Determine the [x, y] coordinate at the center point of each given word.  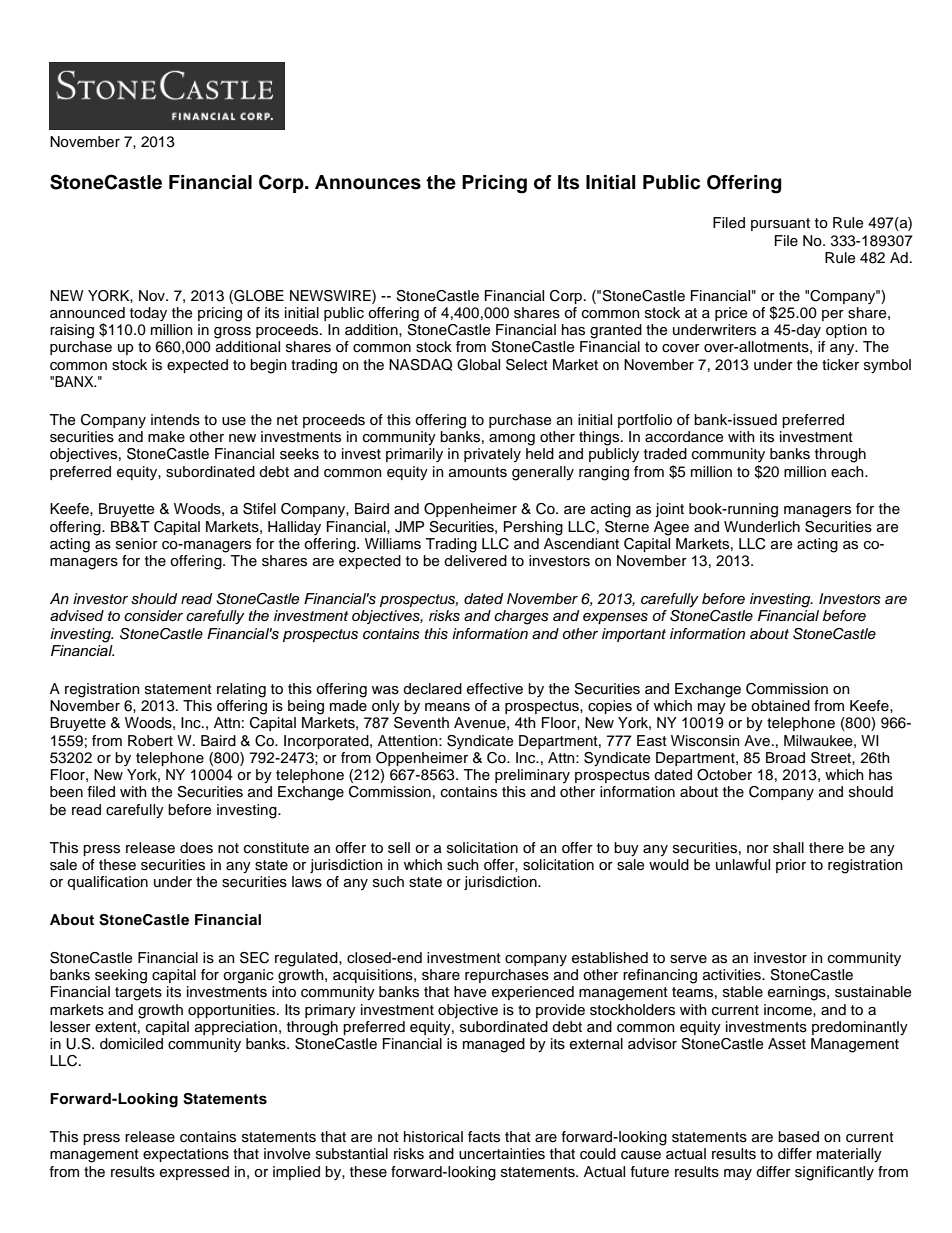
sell [399, 848]
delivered [475, 561]
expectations [186, 1155]
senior [137, 544]
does [196, 848]
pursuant [780, 224]
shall [788, 848]
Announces [368, 182]
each [848, 472]
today [148, 314]
